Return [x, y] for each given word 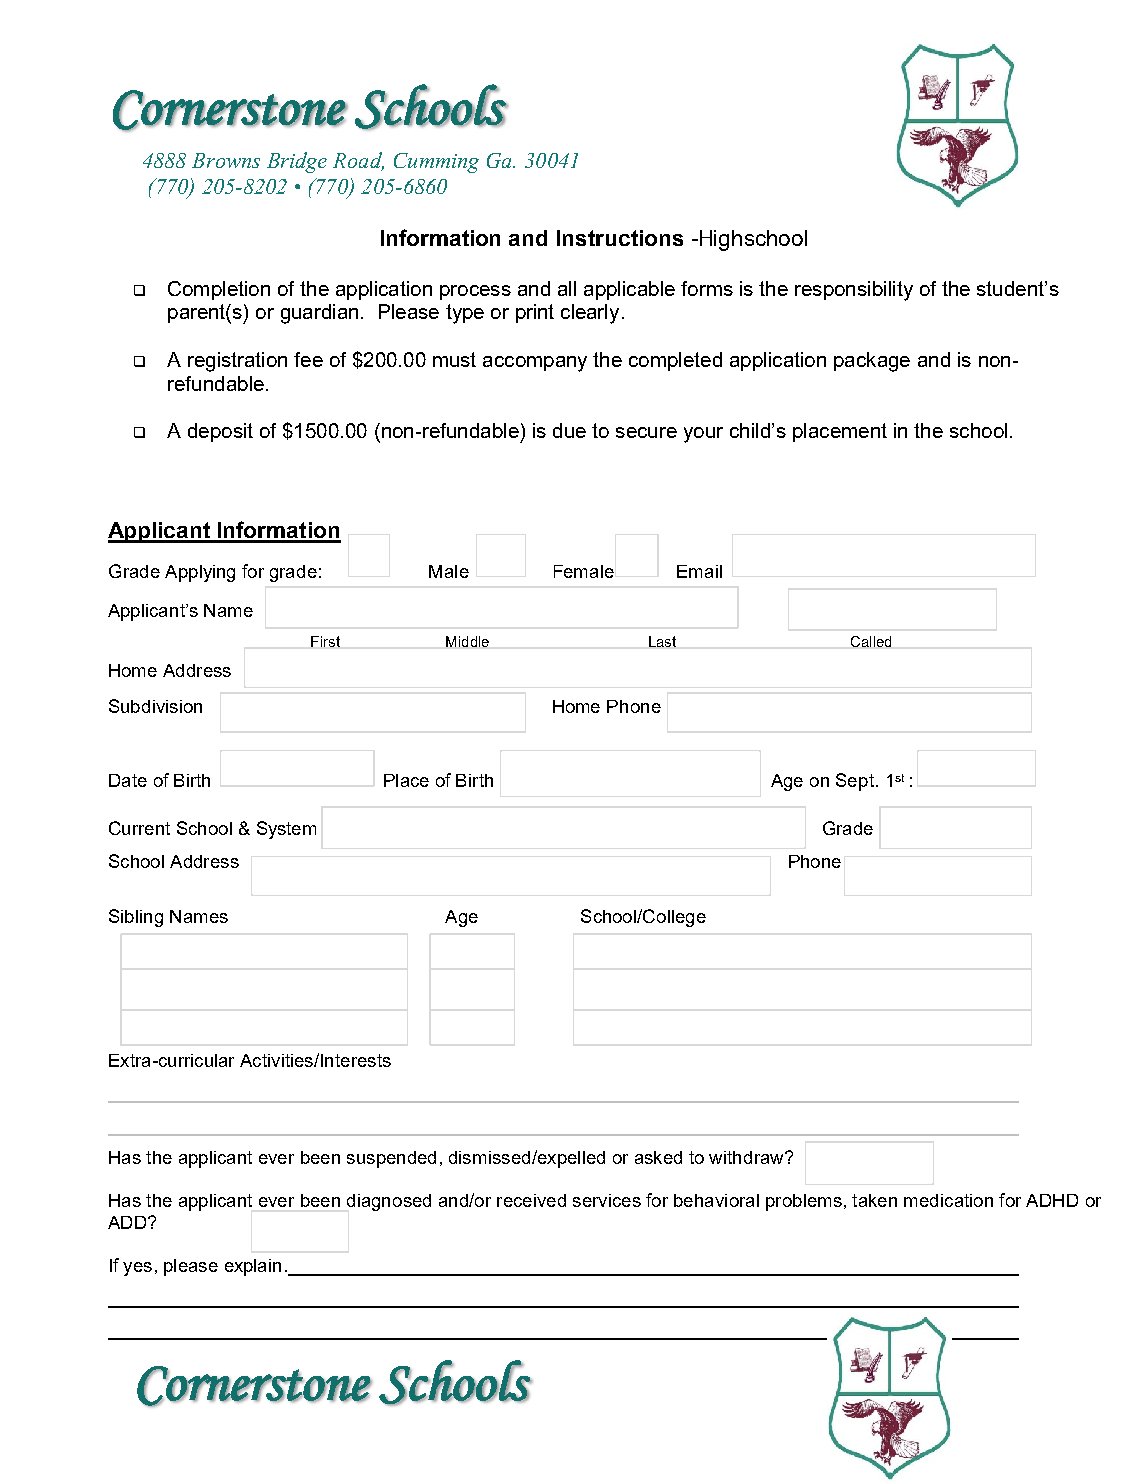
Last [662, 641]
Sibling [136, 918]
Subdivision [155, 706]
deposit [220, 432]
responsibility [854, 291]
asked [658, 1157]
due [569, 430]
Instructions [620, 238]
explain [253, 1267]
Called [871, 641]
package [872, 362]
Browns [226, 160]
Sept [855, 782]
